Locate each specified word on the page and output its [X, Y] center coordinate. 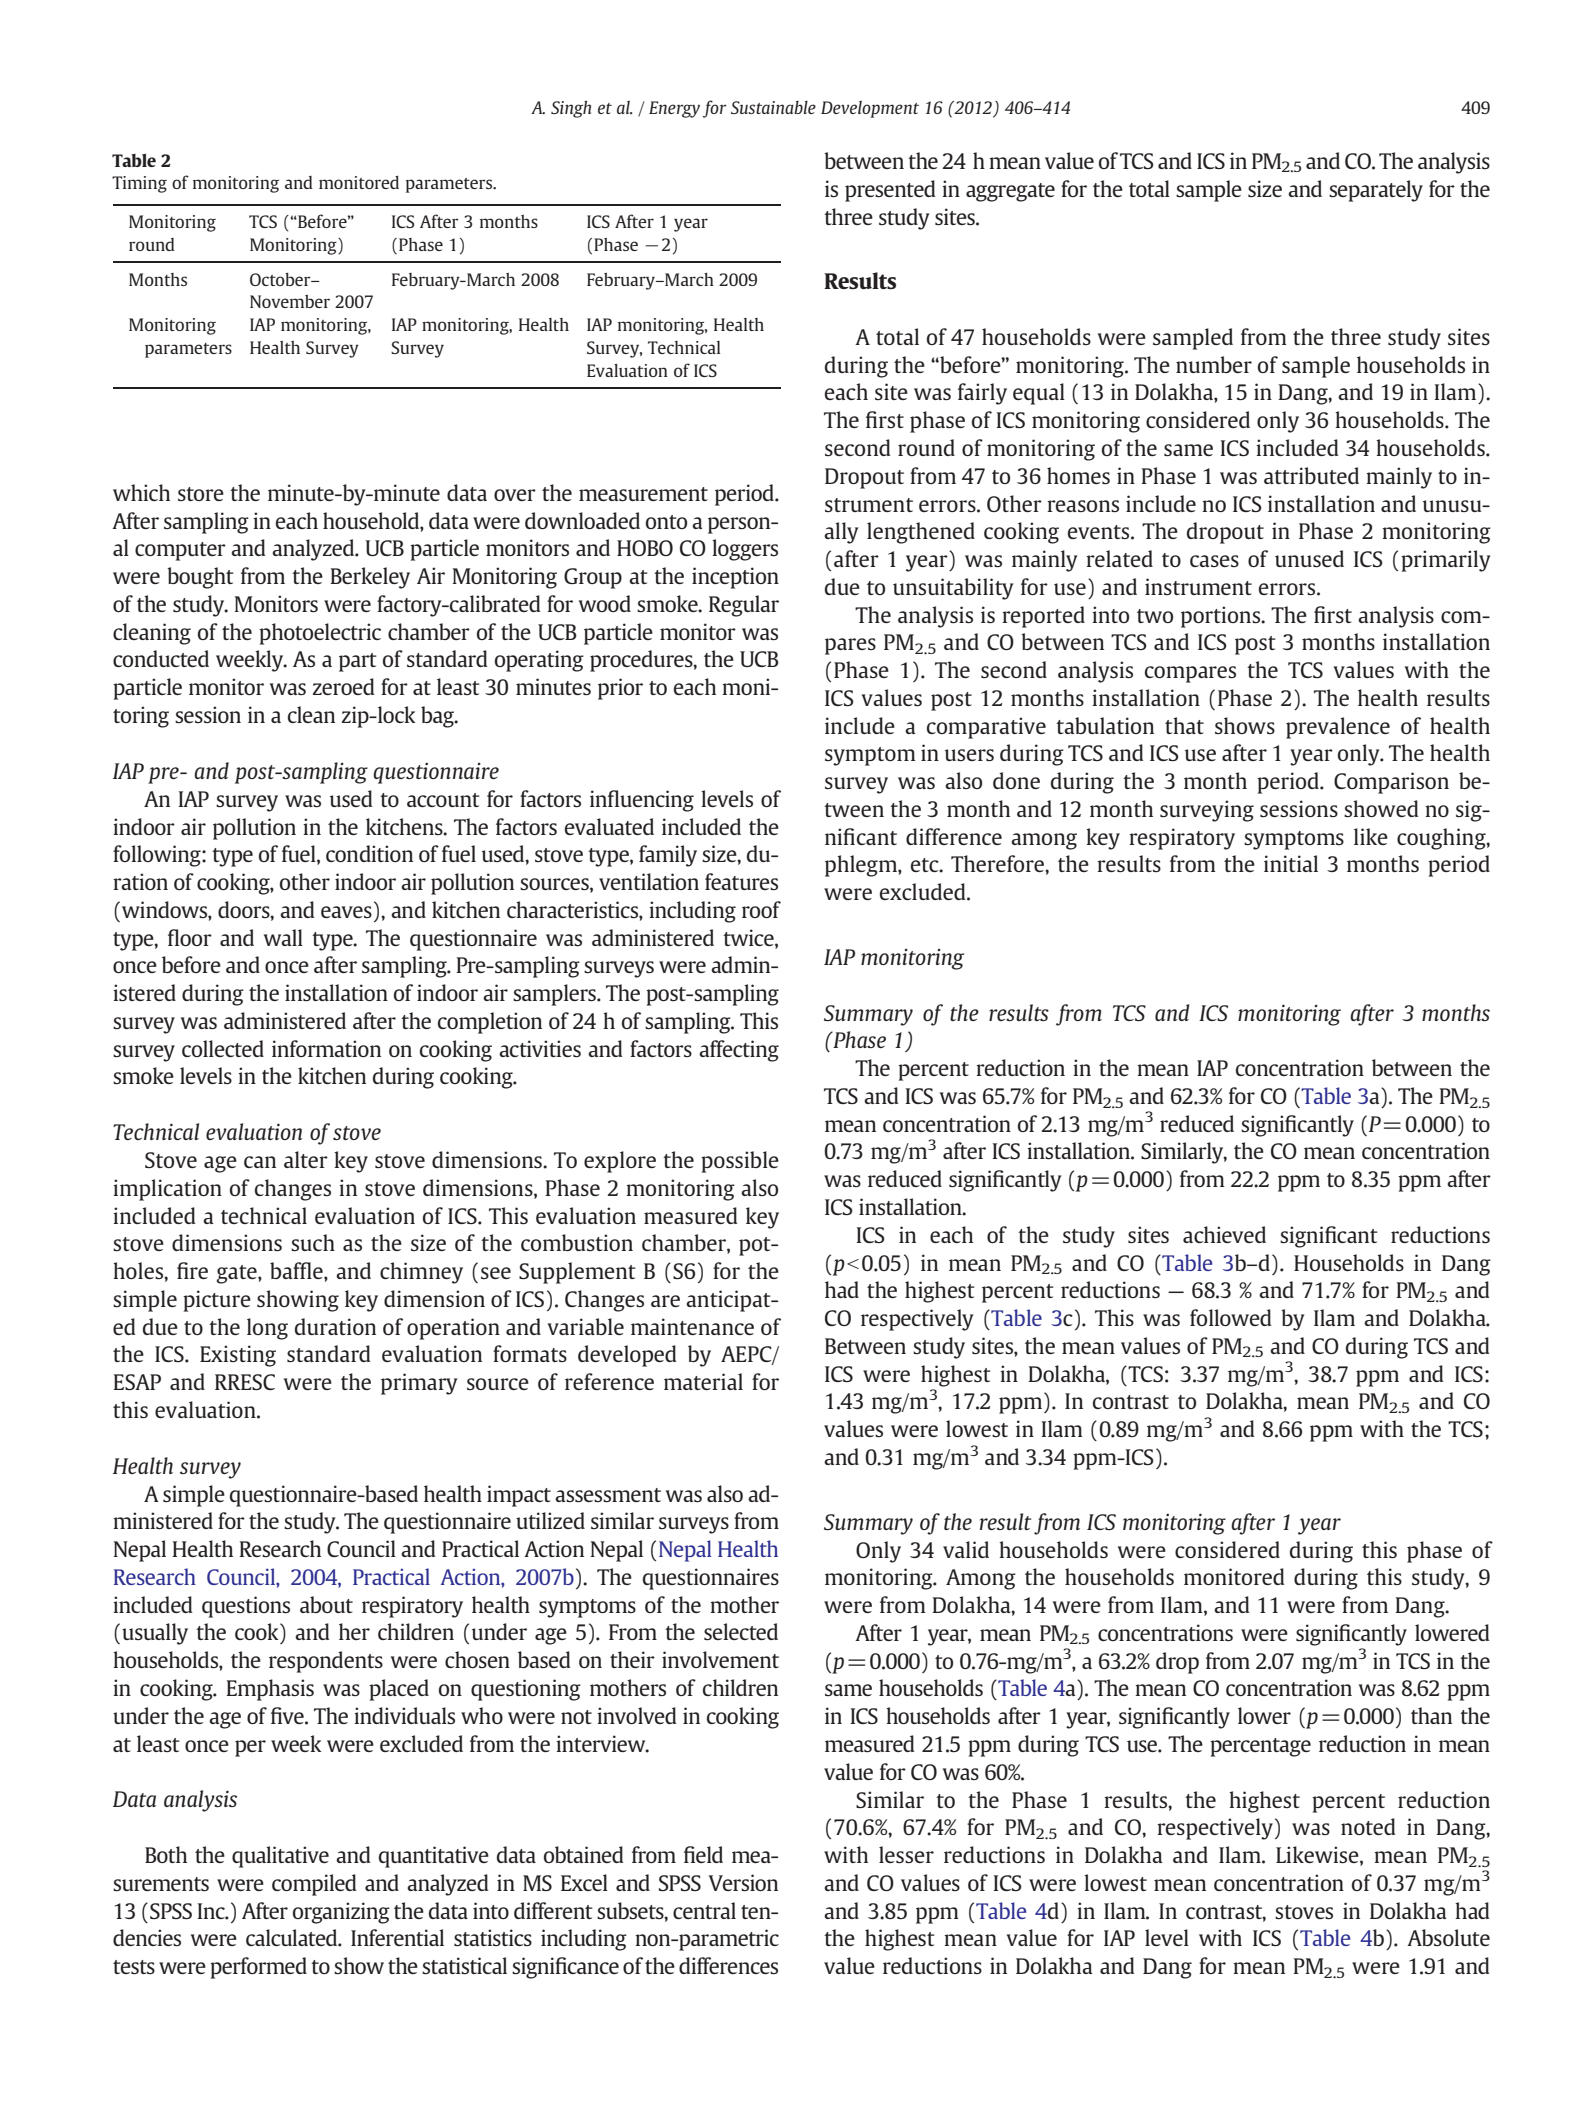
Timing [139, 184]
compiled [314, 1885]
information [326, 1048]
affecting [739, 1051]
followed [1231, 1317]
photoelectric [320, 634]
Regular [744, 606]
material [703, 1381]
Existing [238, 1356]
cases [1214, 561]
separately [1376, 191]
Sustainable [773, 107]
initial [1291, 863]
